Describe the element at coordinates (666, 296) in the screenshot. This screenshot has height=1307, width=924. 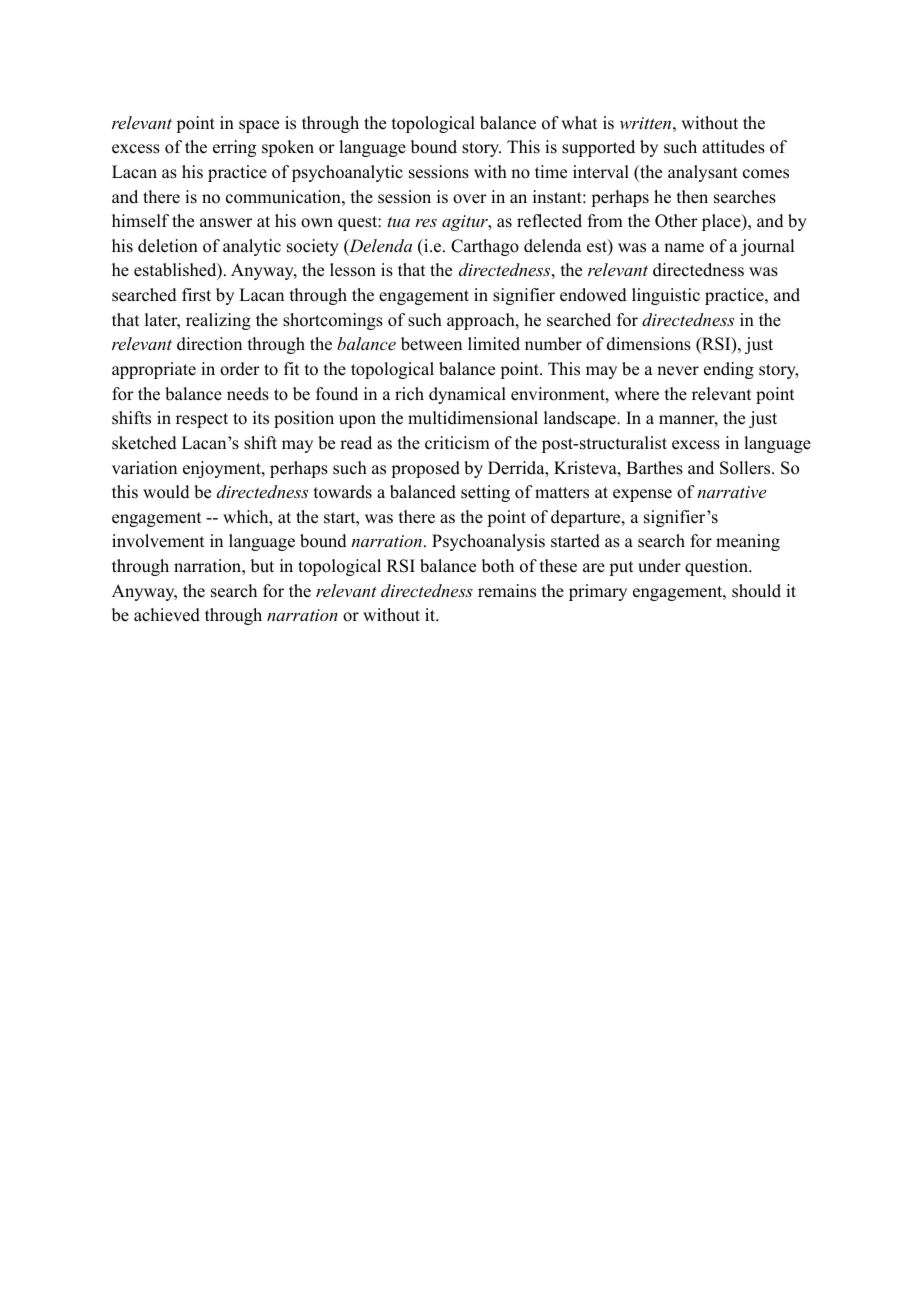
I see `linguistic` at that location.
